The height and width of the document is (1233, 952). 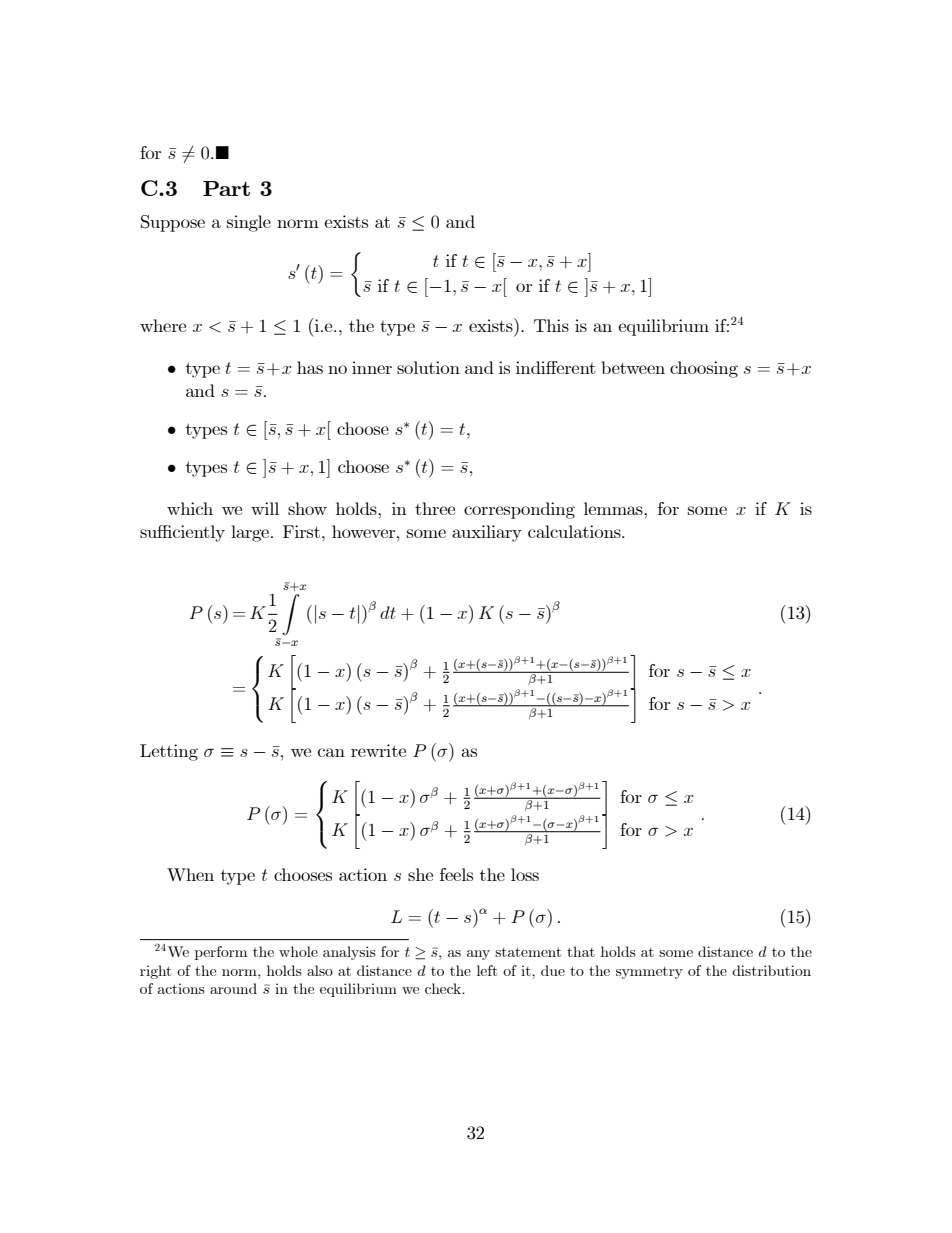 I want to click on This, so click(x=551, y=325).
